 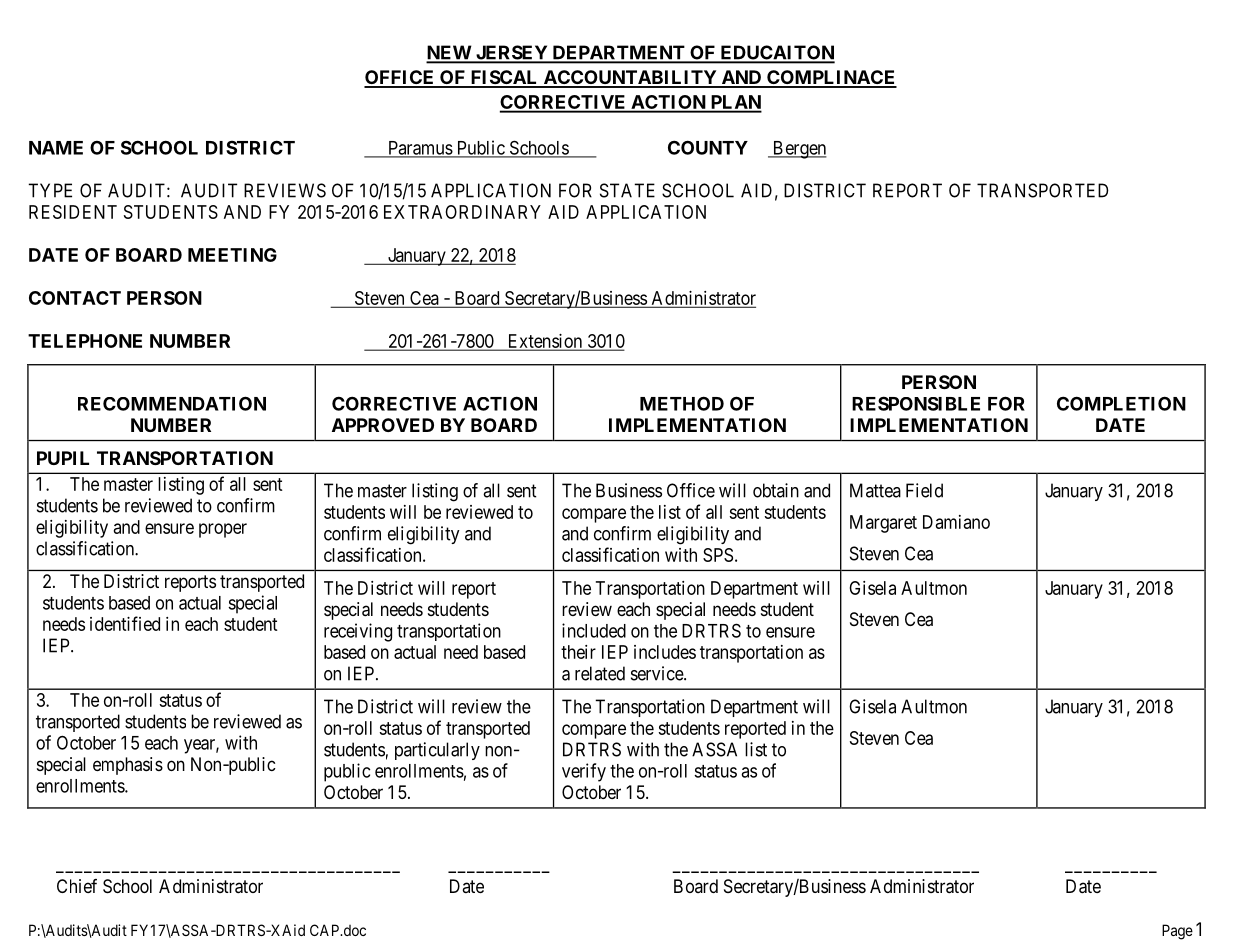 I want to click on NAME, so click(x=56, y=148).
